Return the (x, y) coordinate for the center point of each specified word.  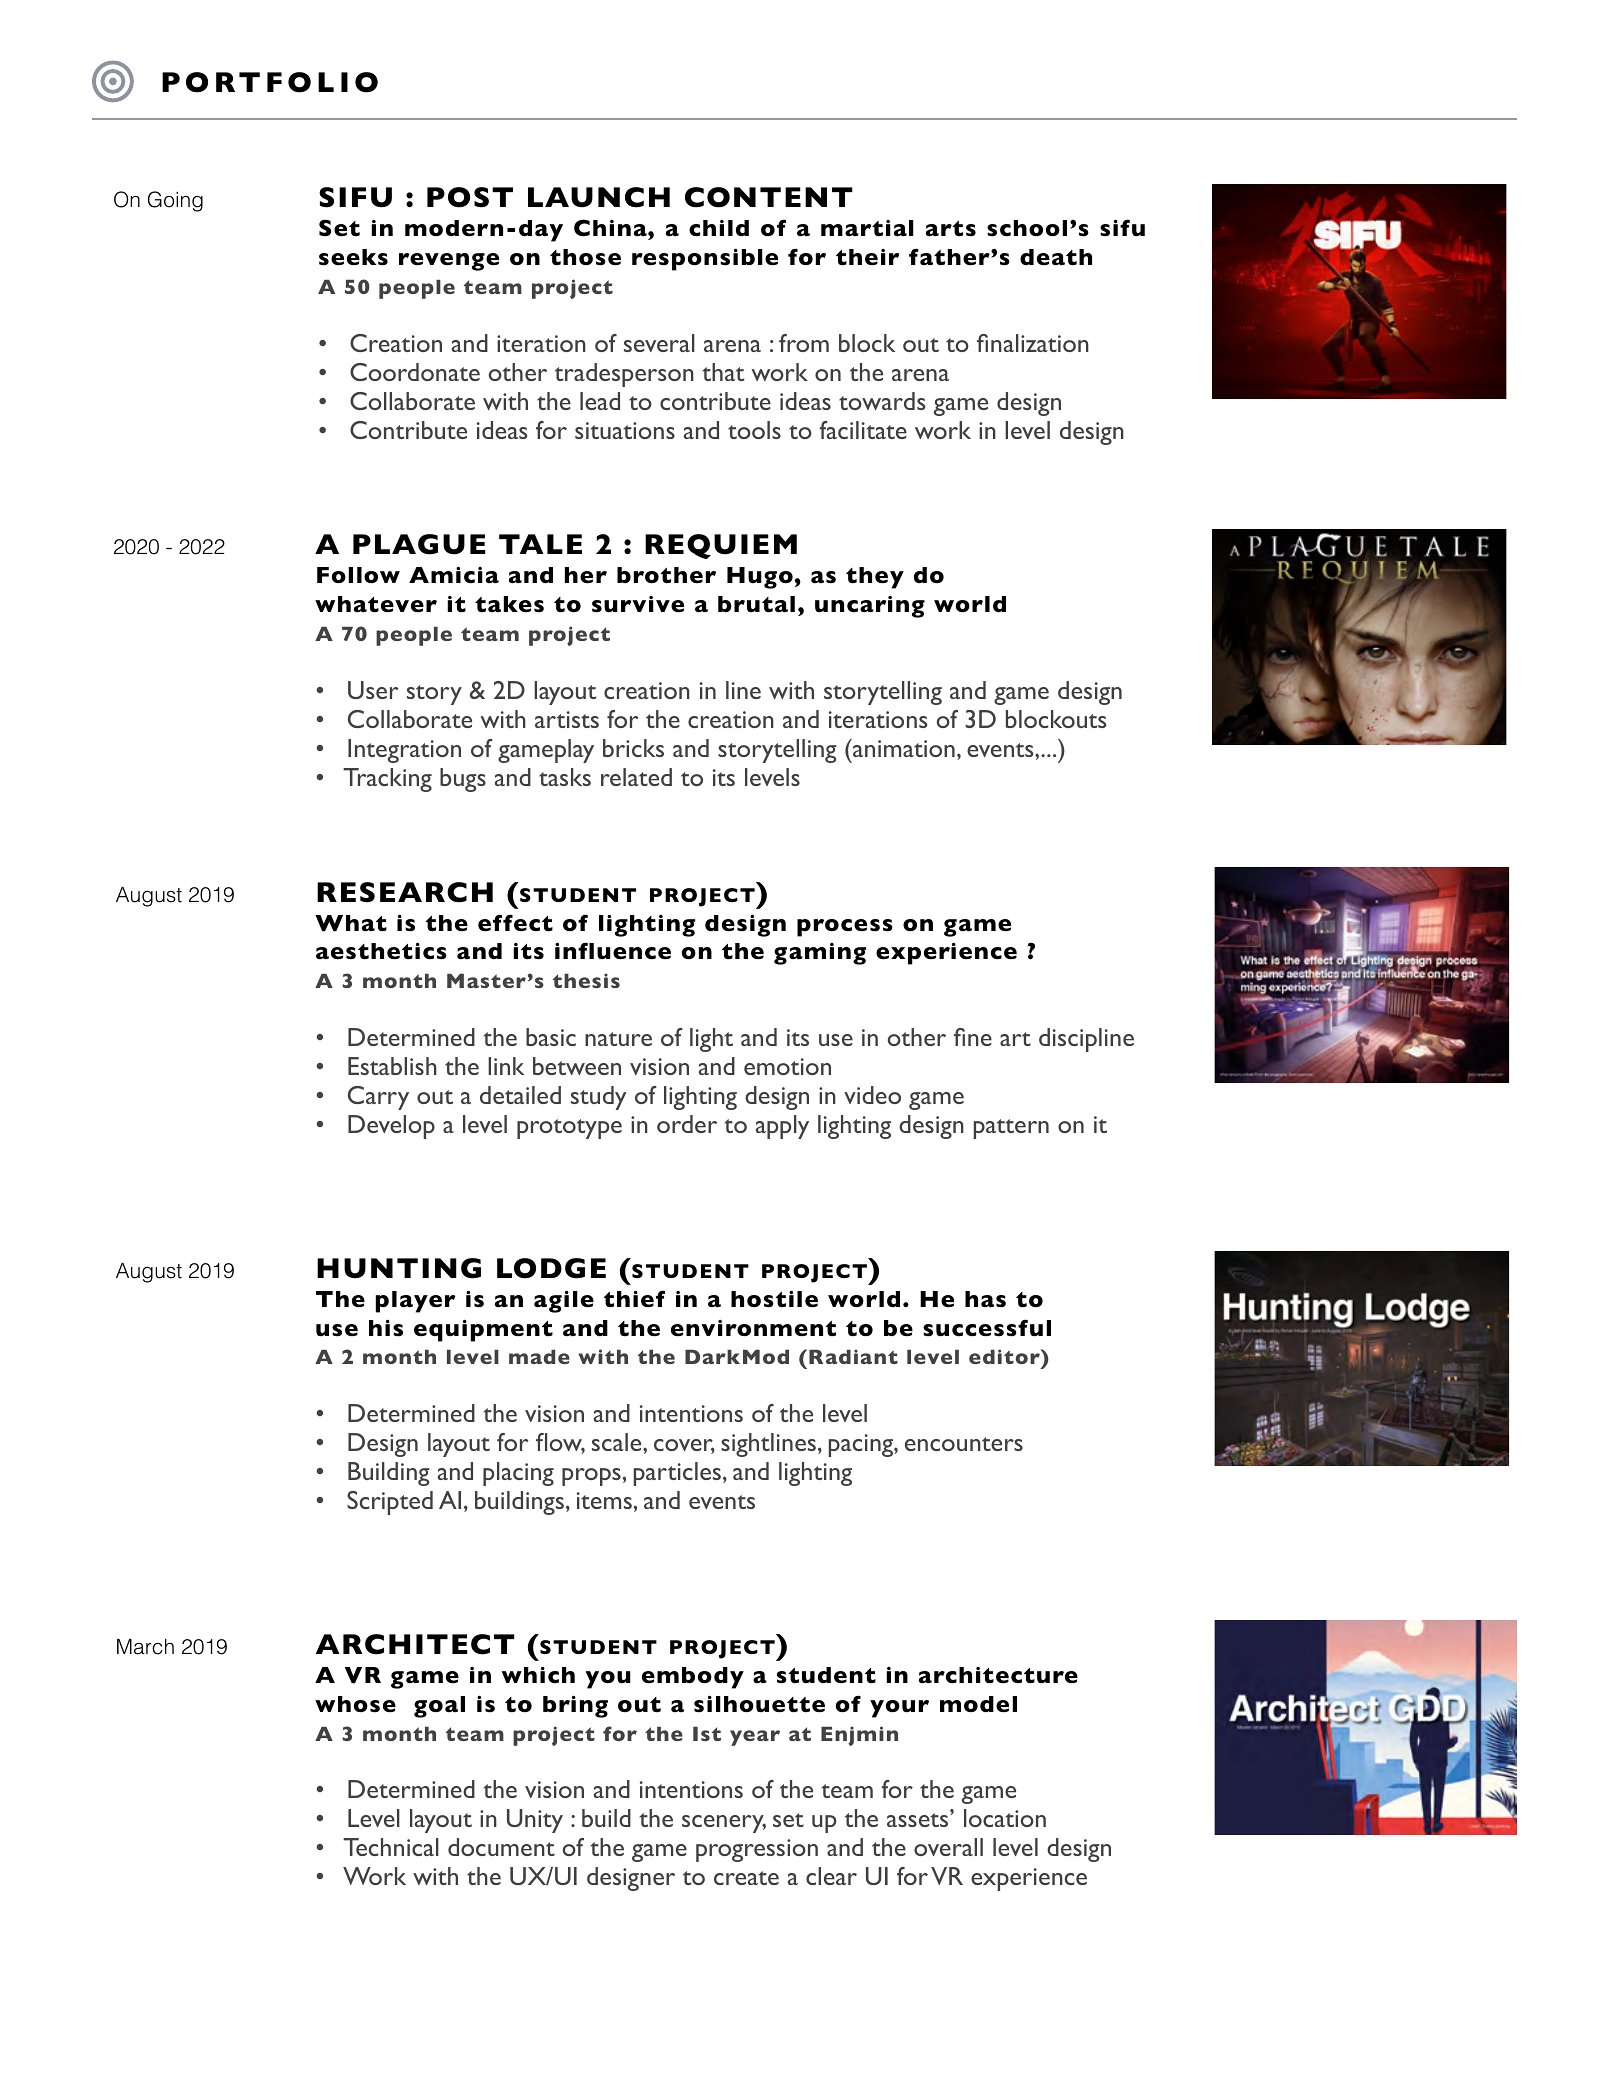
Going (175, 201)
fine (973, 1037)
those (585, 257)
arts (951, 229)
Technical (391, 1847)
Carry (378, 1098)
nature (618, 1039)
